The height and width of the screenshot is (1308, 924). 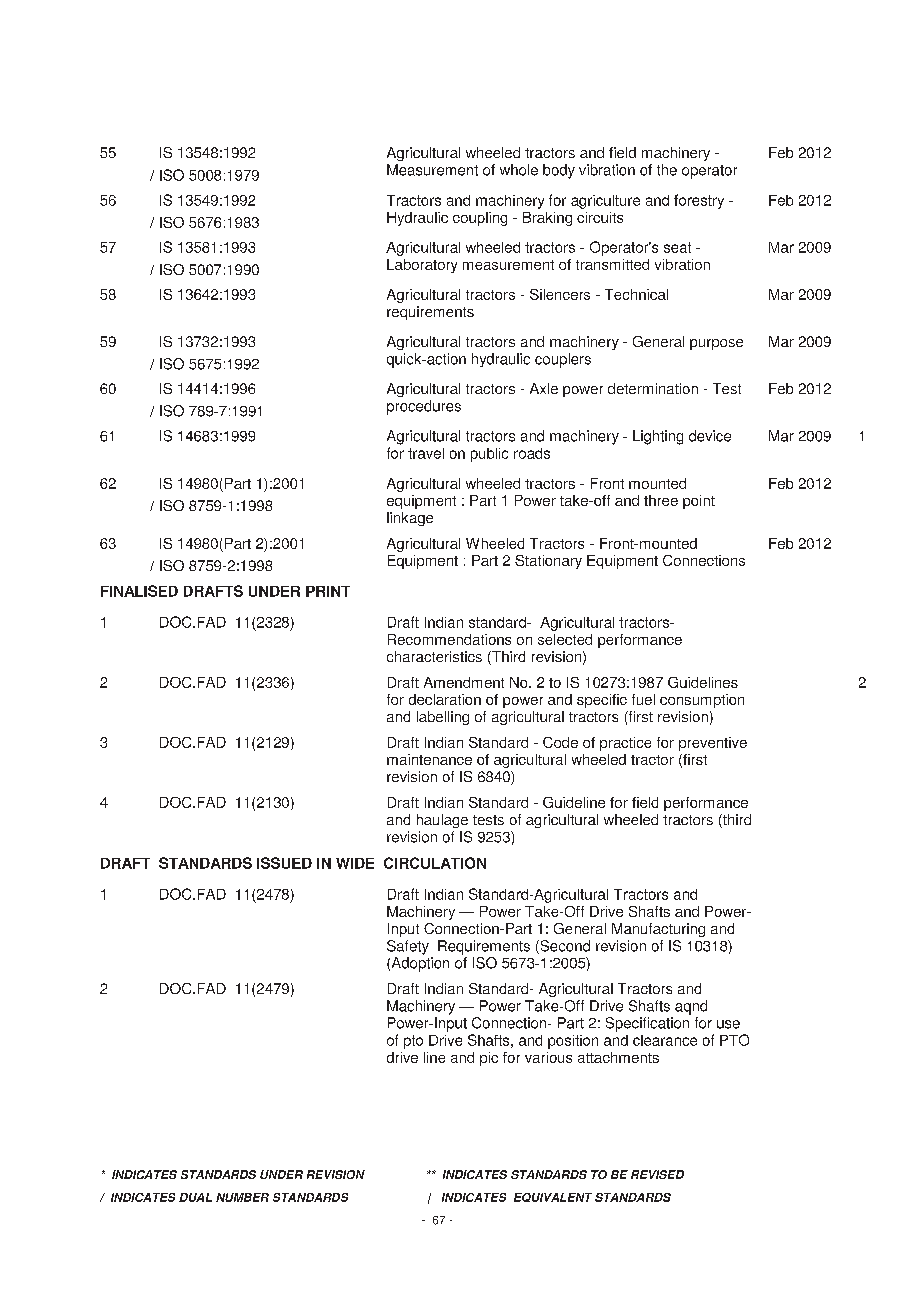 I want to click on the, so click(x=667, y=170).
